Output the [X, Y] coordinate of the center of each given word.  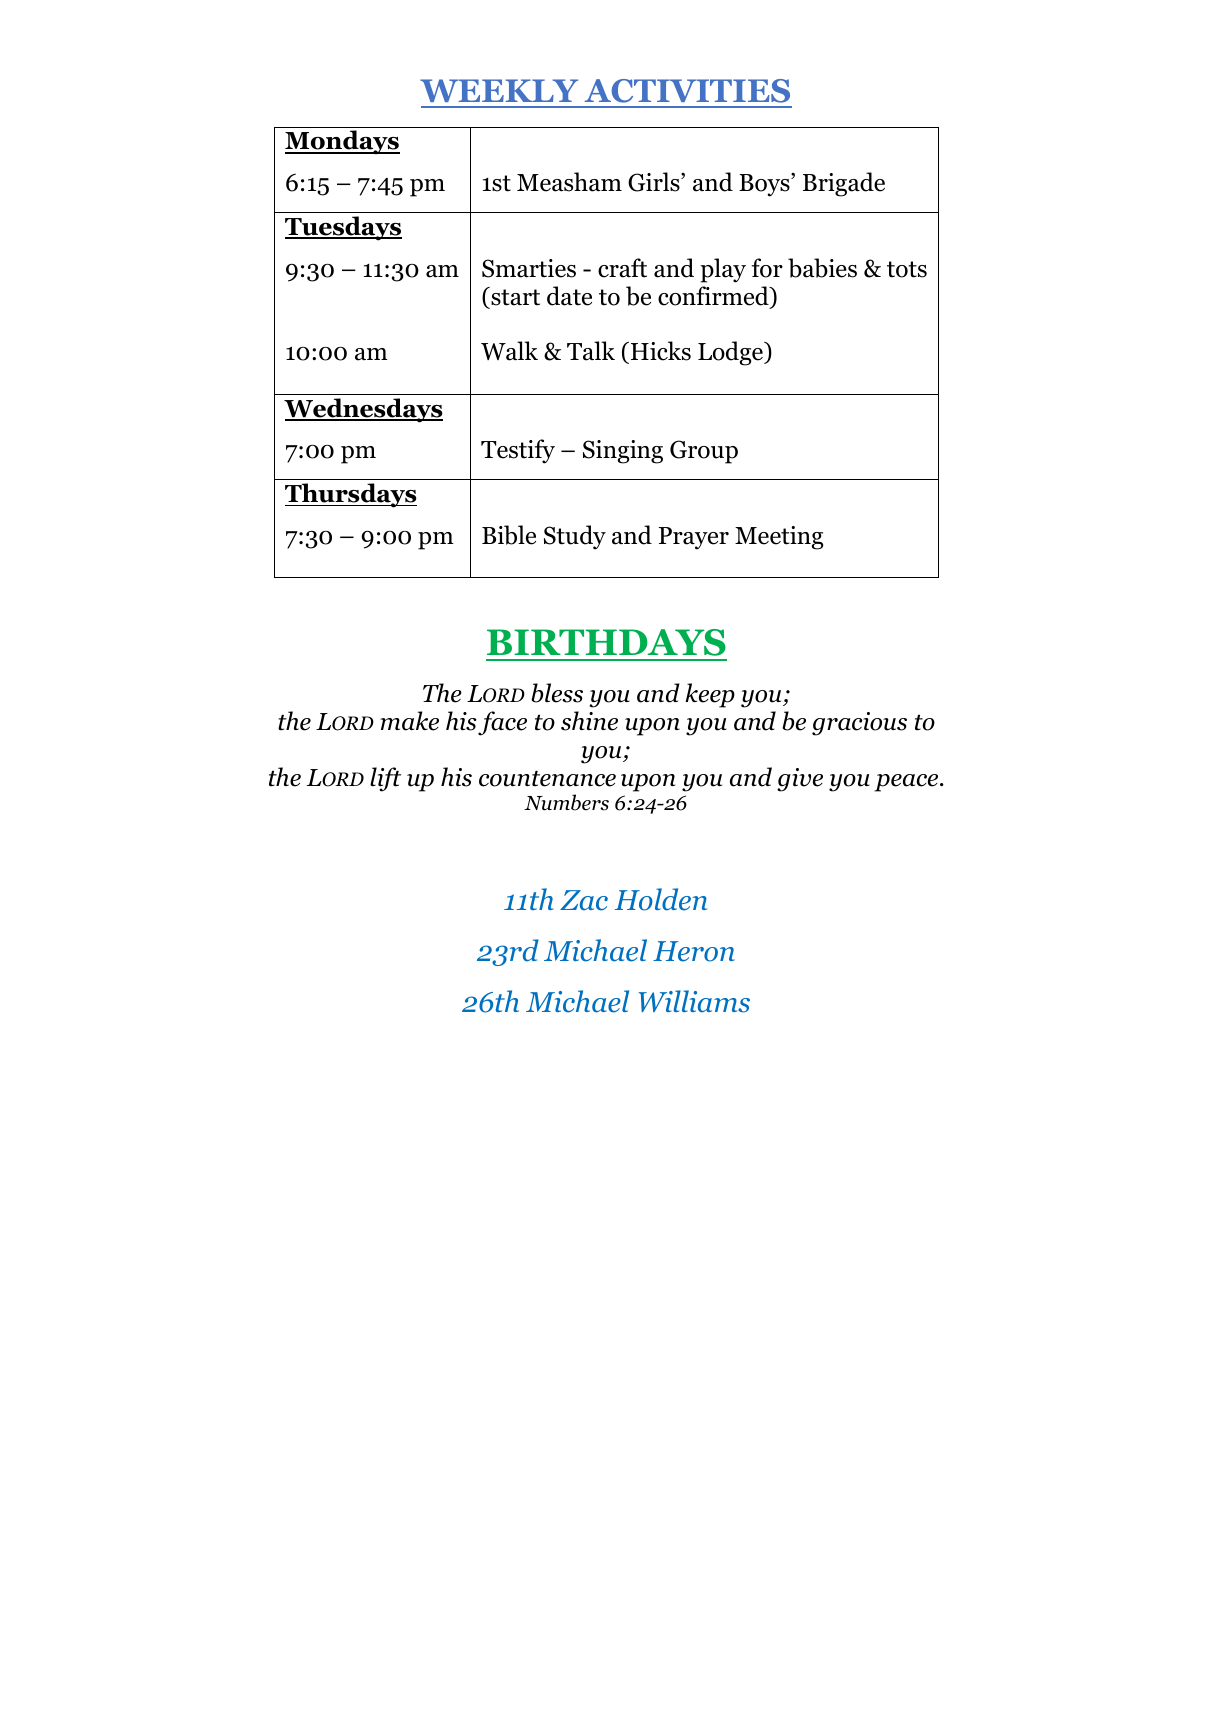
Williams [694, 1001]
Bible [509, 535]
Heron [694, 951]
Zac [584, 900]
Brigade [844, 184]
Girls [655, 182]
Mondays [342, 142]
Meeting [779, 538]
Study [575, 537]
